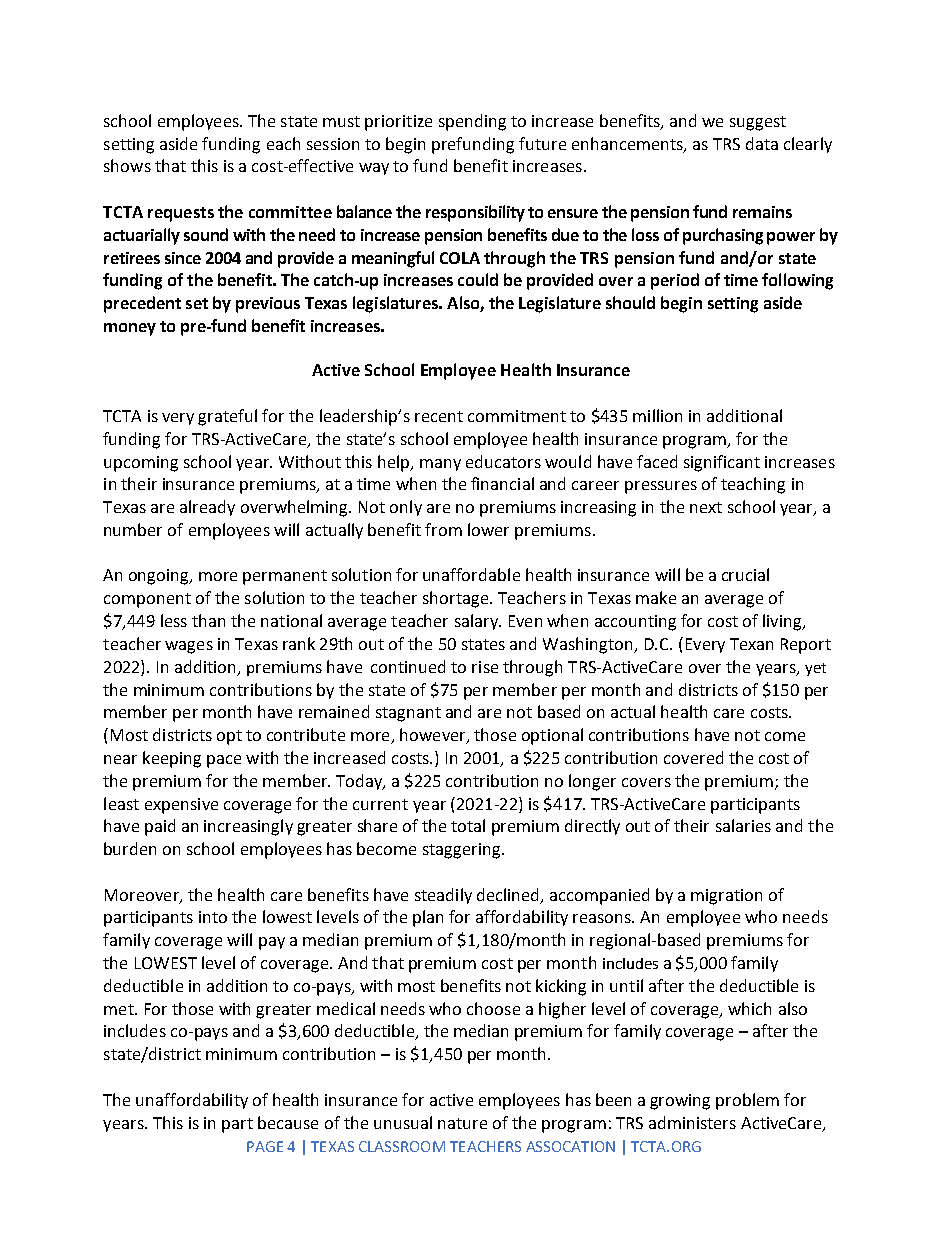 The width and height of the screenshot is (952, 1233). Describe the element at coordinates (265, 1146) in the screenshot. I see `PAGE` at that location.
